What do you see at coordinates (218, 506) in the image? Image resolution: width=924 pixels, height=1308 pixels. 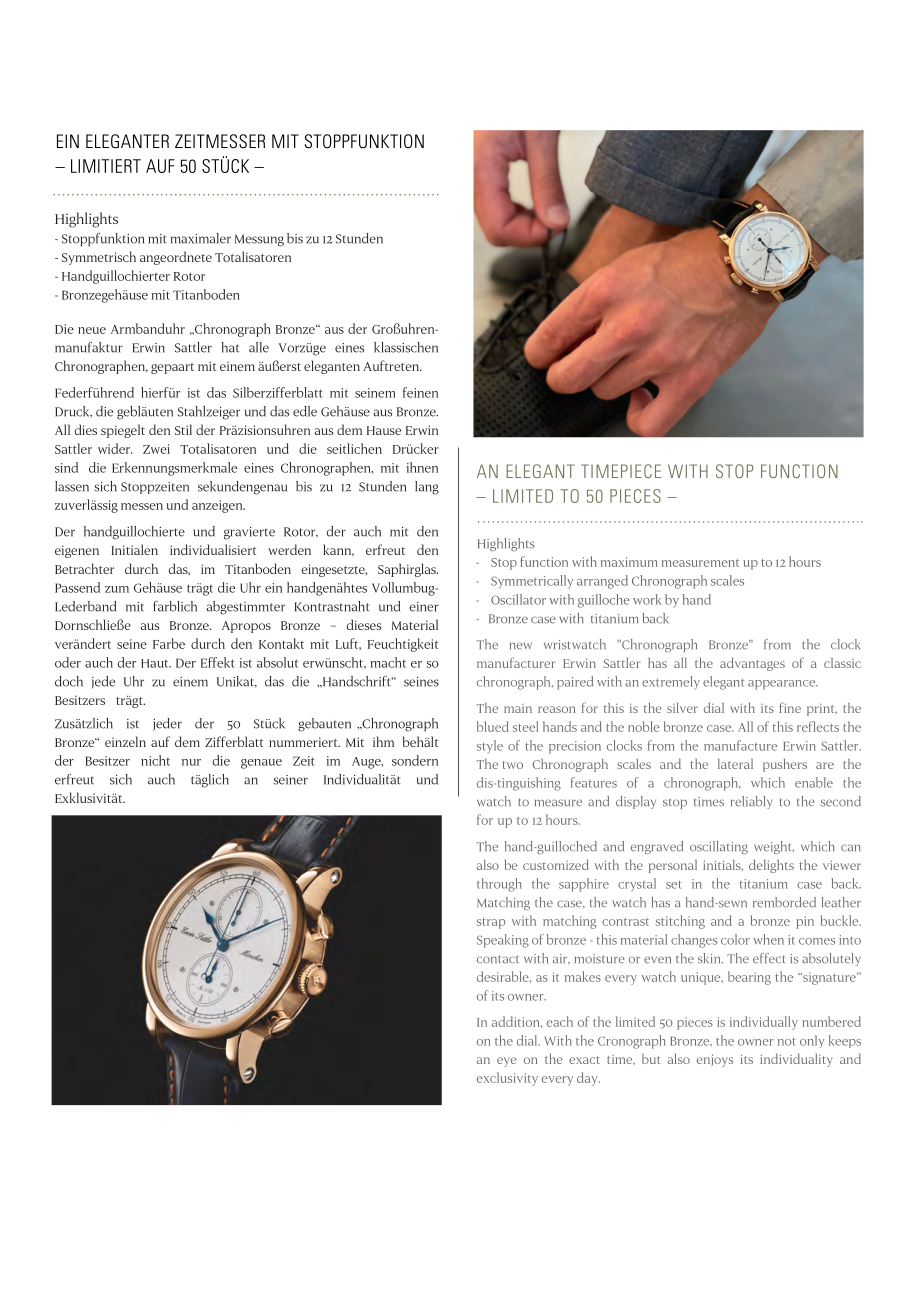 I see `anzeigen` at bounding box center [218, 506].
